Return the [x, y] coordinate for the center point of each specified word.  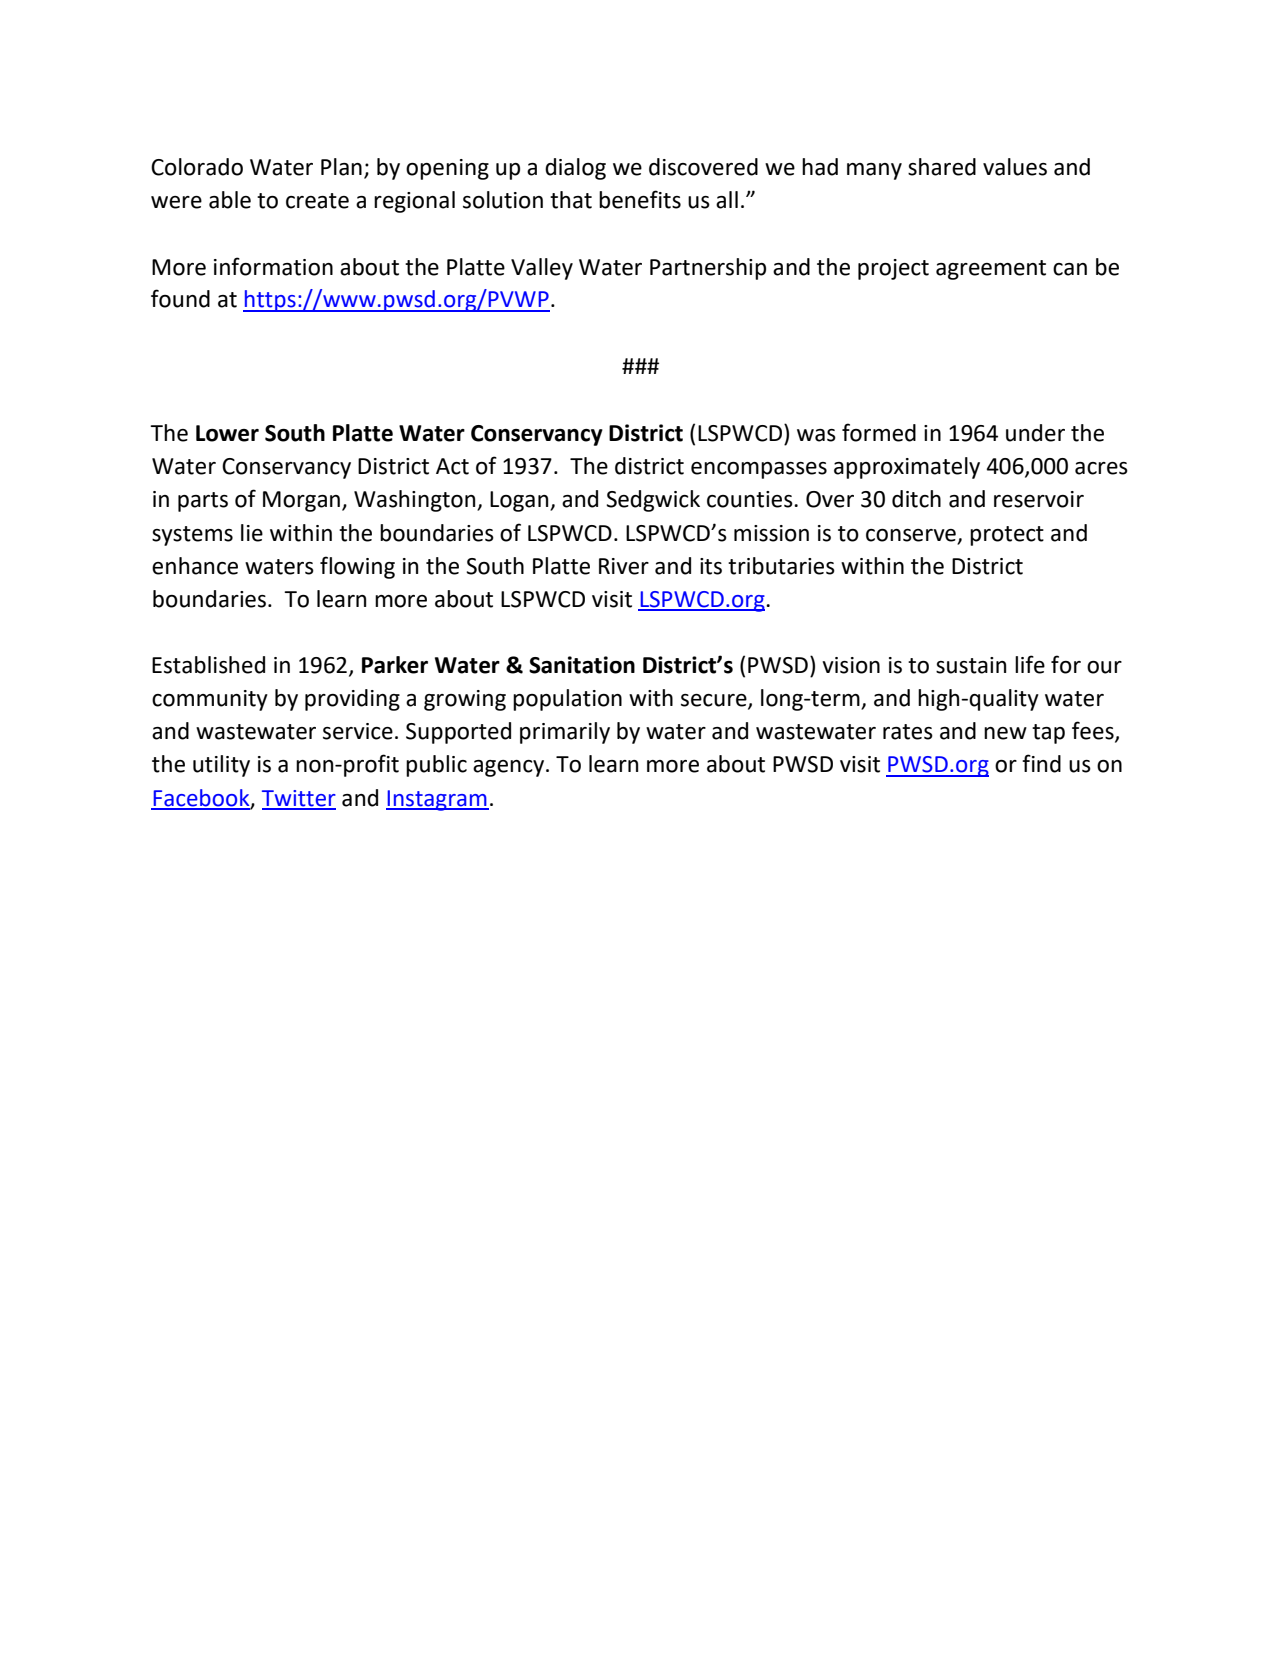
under [1035, 433]
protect [1007, 536]
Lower [227, 433]
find [1041, 763]
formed [879, 432]
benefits [640, 199]
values [1015, 167]
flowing [357, 567]
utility [221, 766]
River [624, 566]
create [317, 201]
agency [510, 768]
